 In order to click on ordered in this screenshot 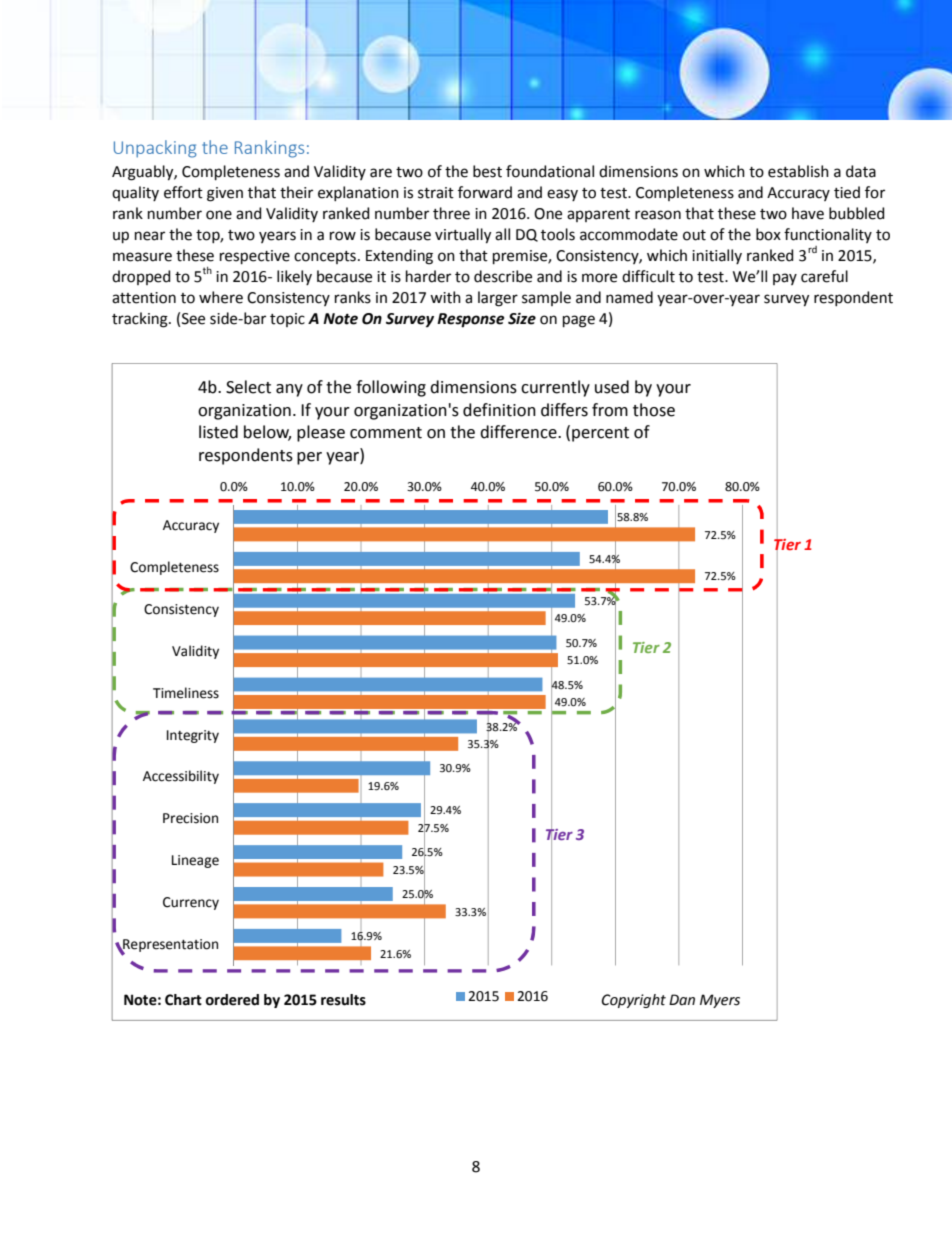, I will do `click(232, 1000)`.
